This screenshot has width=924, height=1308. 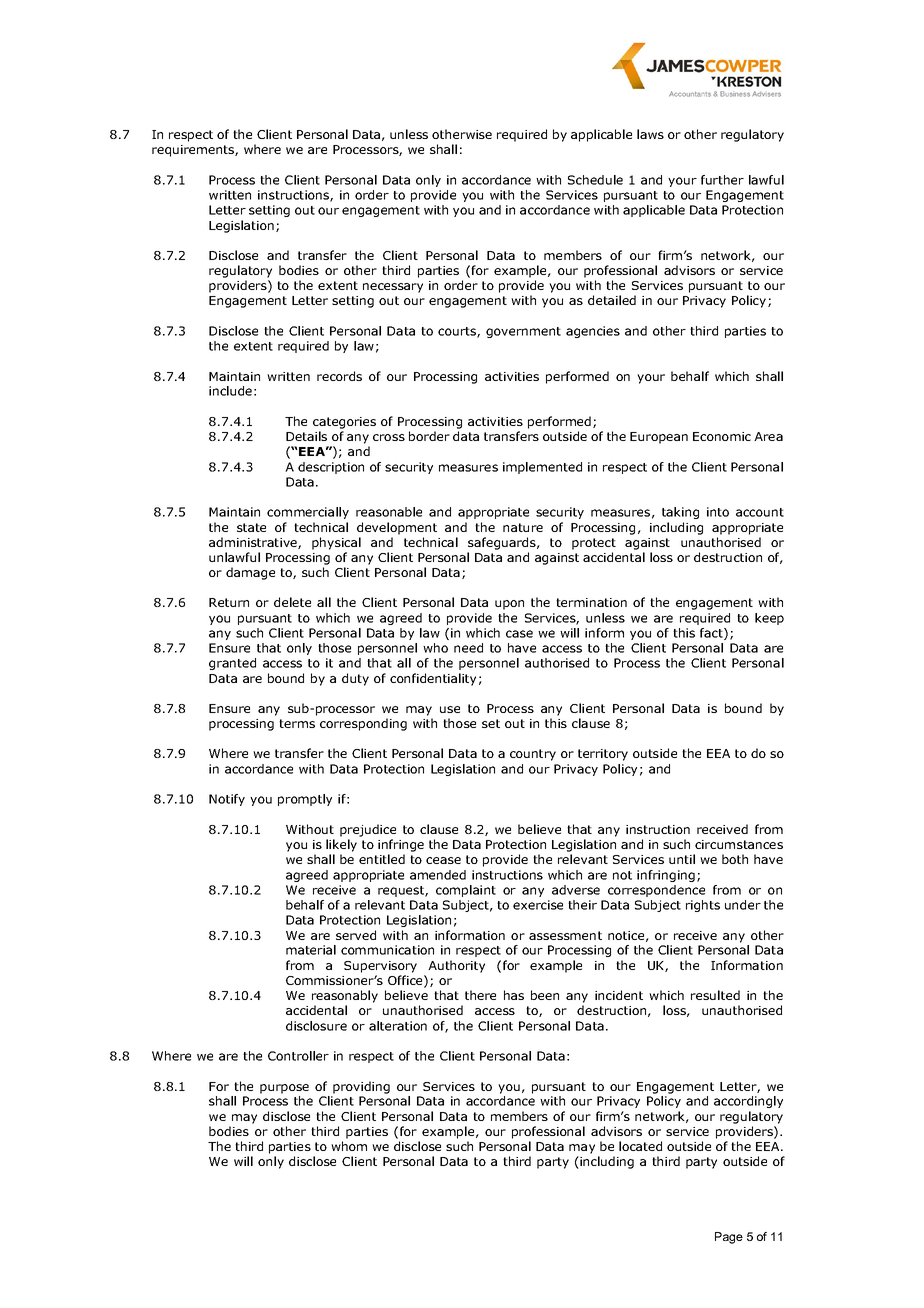 What do you see at coordinates (718, 512) in the screenshot?
I see `into` at bounding box center [718, 512].
